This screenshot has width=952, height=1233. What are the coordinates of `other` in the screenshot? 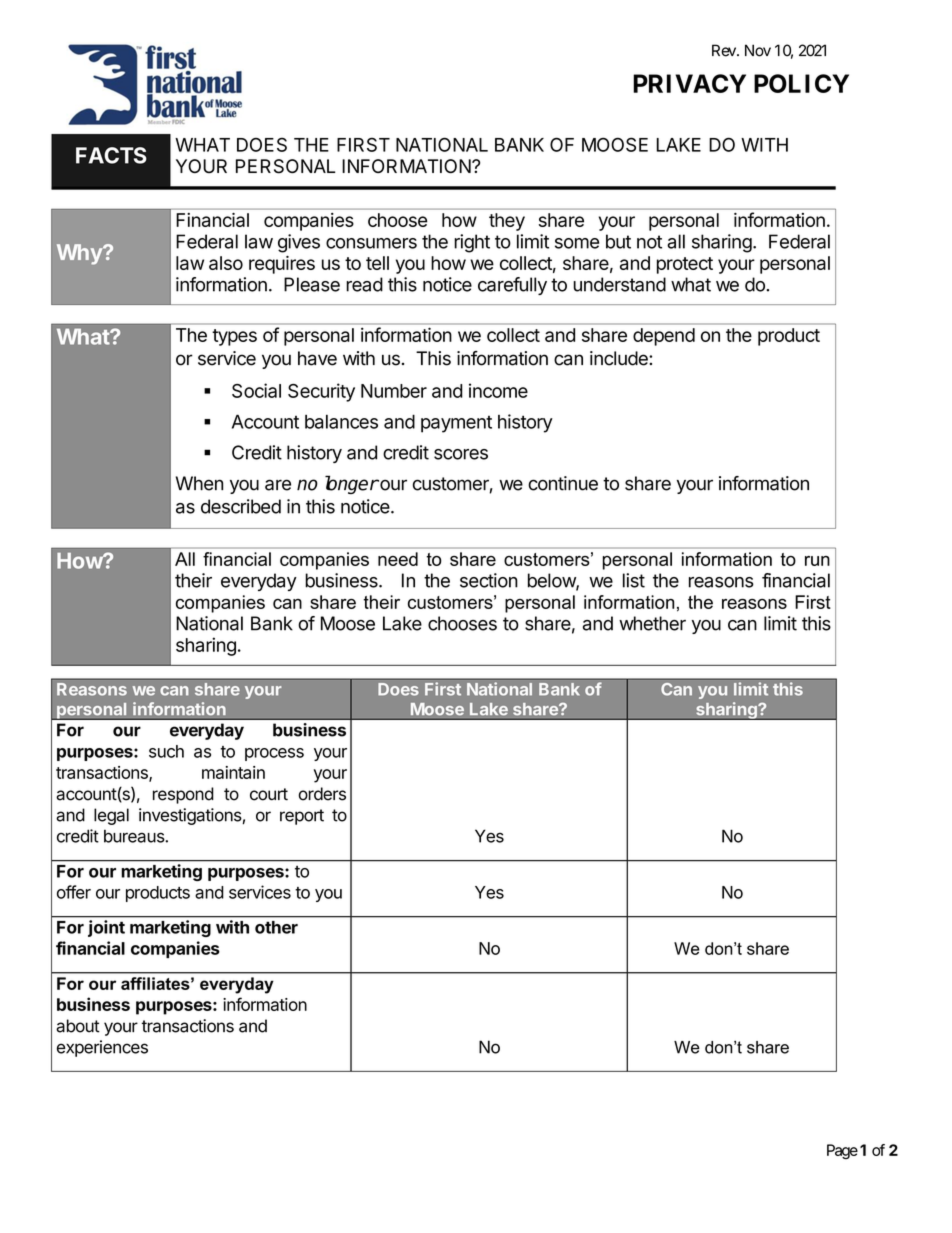 It's located at (276, 927).
